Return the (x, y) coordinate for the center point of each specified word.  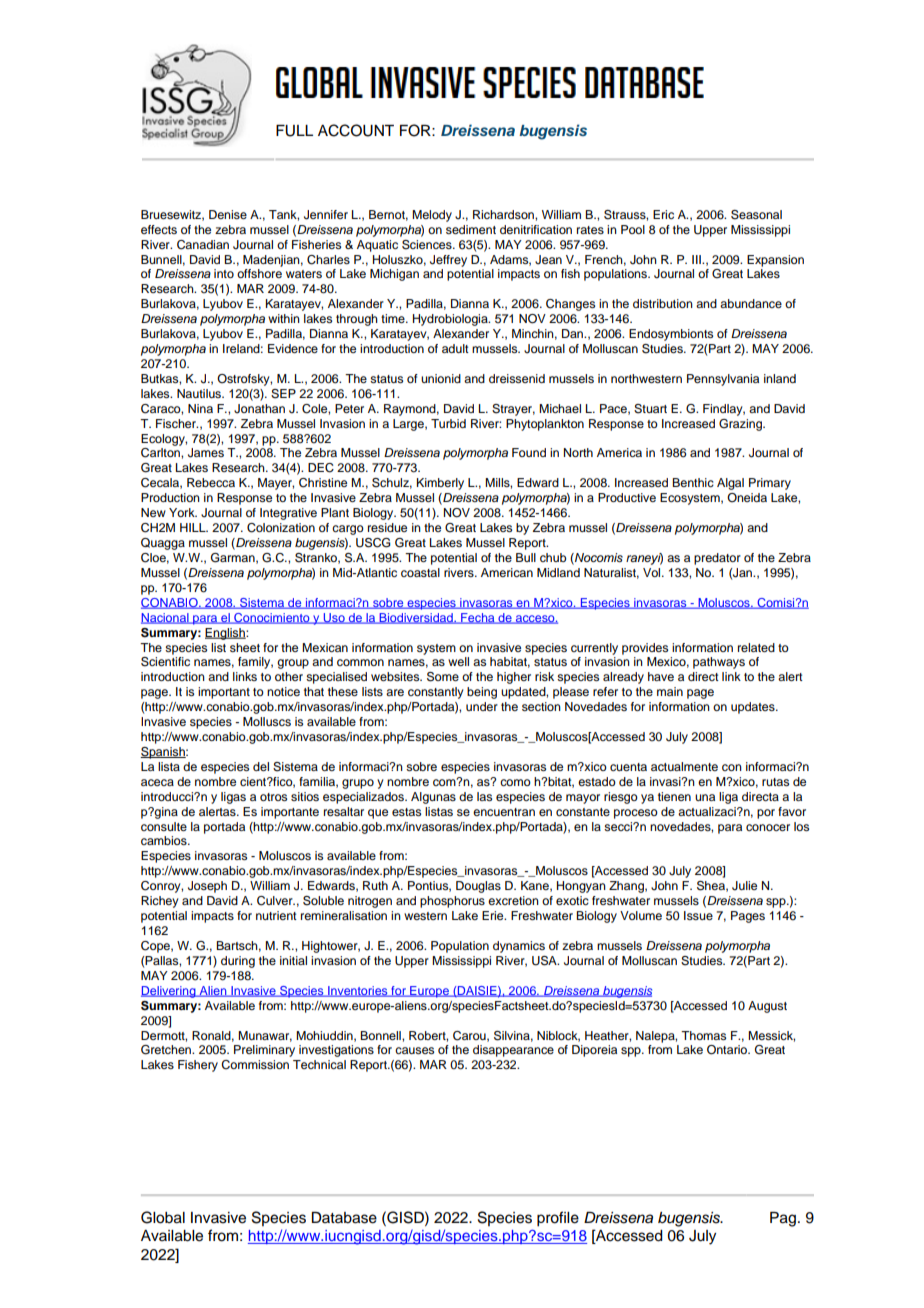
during (238, 962)
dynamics (519, 947)
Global (163, 1217)
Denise (228, 214)
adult (455, 348)
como (515, 782)
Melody (432, 216)
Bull (526, 557)
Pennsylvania (723, 380)
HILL (194, 527)
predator (717, 559)
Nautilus (200, 393)
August (767, 1007)
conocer (768, 827)
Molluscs (267, 721)
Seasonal (756, 215)
